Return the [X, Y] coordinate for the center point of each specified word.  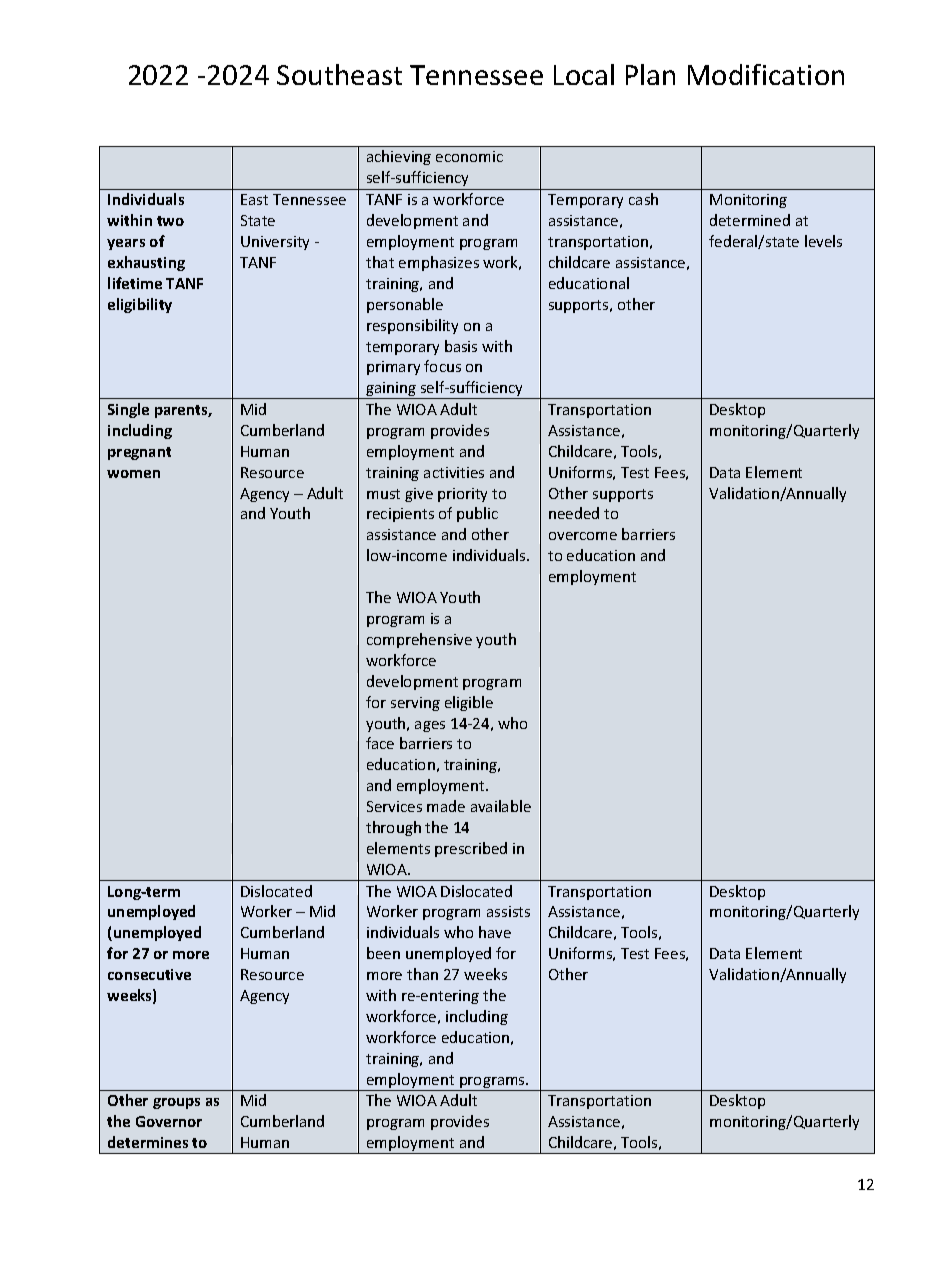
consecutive [149, 974]
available [501, 806]
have [495, 932]
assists [508, 911]
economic [469, 156]
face [380, 743]
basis [461, 346]
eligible [469, 703]
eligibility [140, 305]
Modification [766, 74]
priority [462, 495]
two [170, 221]
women [133, 474]
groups [176, 1103]
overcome [583, 536]
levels [823, 241]
